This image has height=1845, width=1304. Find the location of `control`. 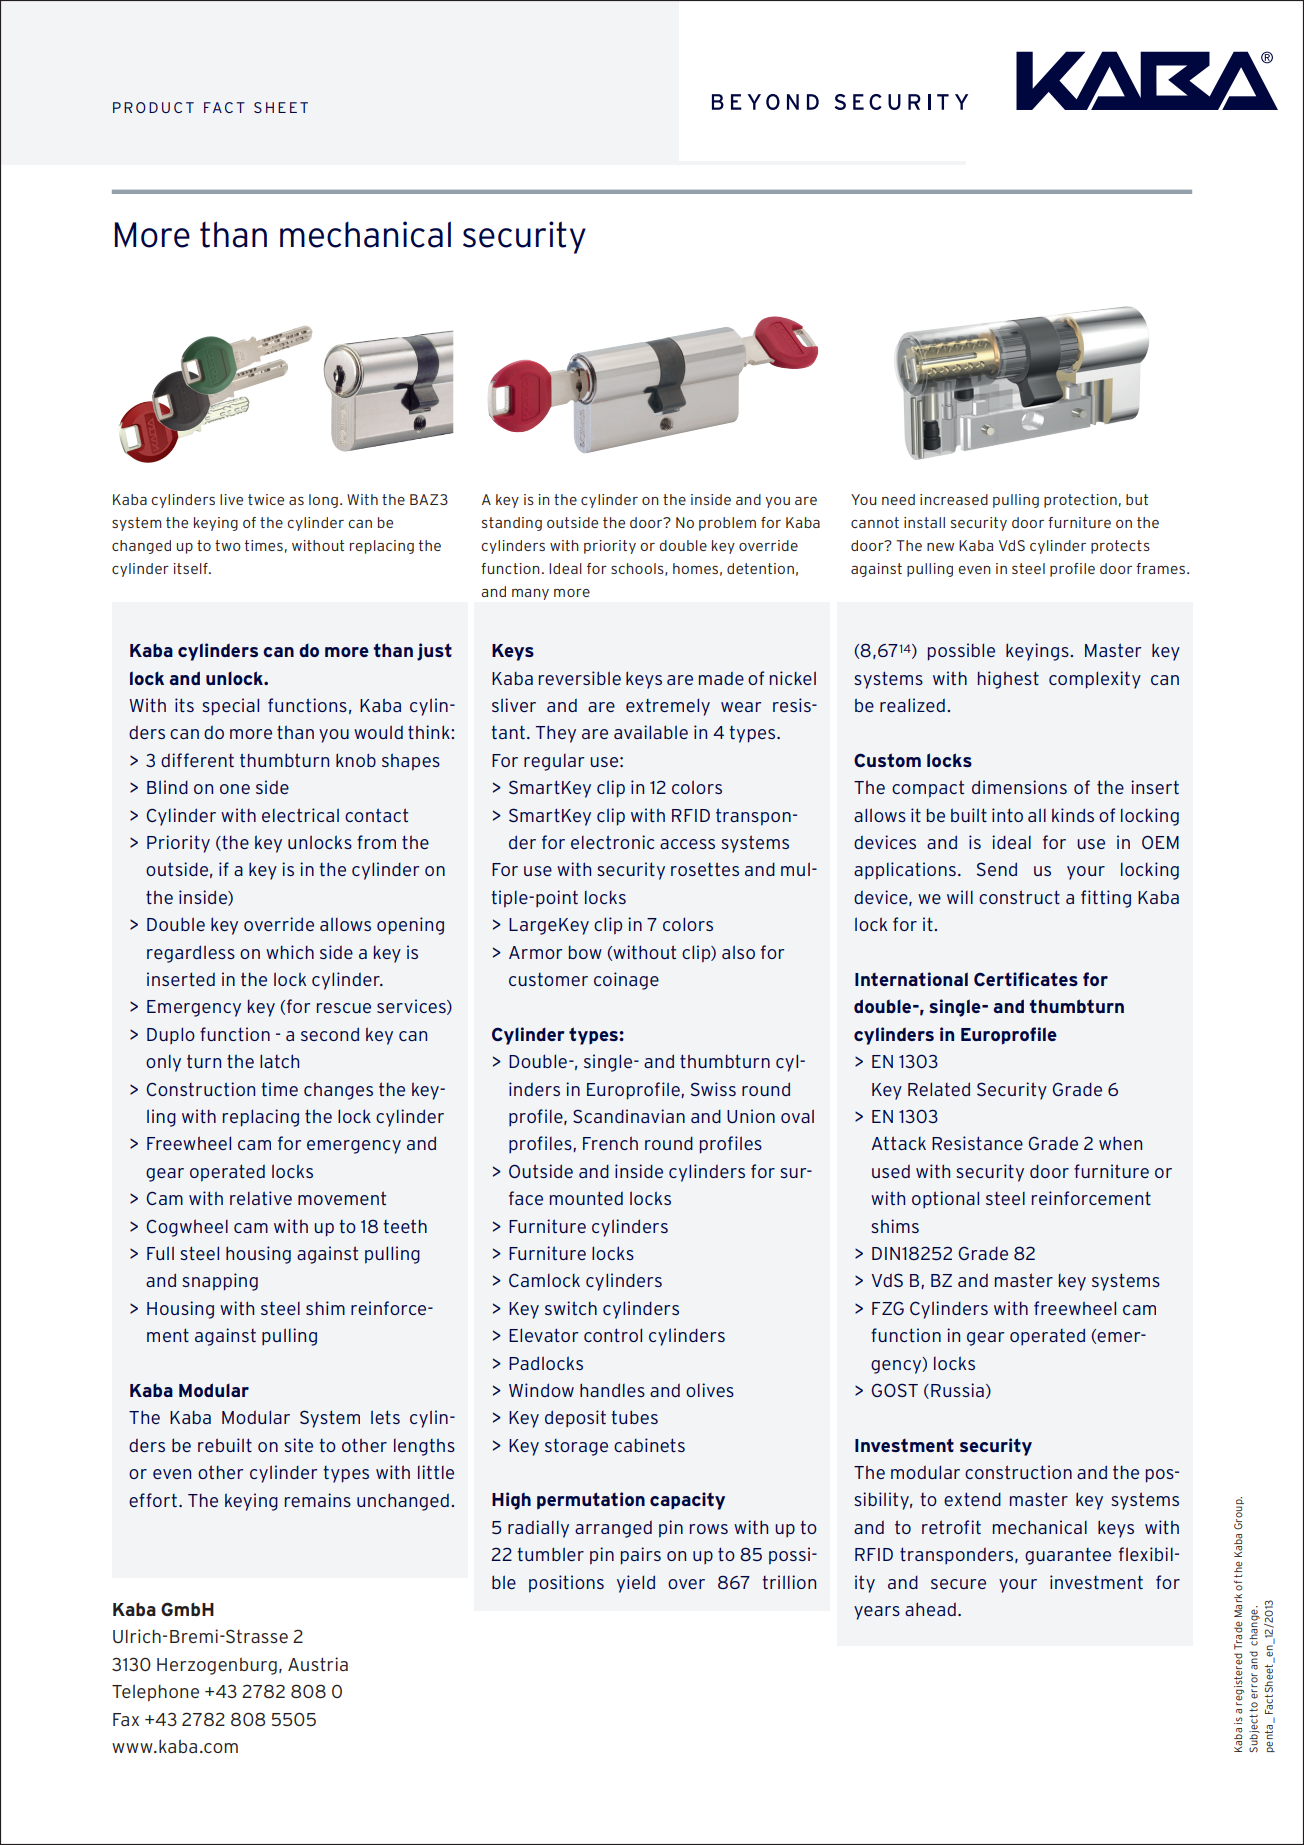

control is located at coordinates (613, 1335).
